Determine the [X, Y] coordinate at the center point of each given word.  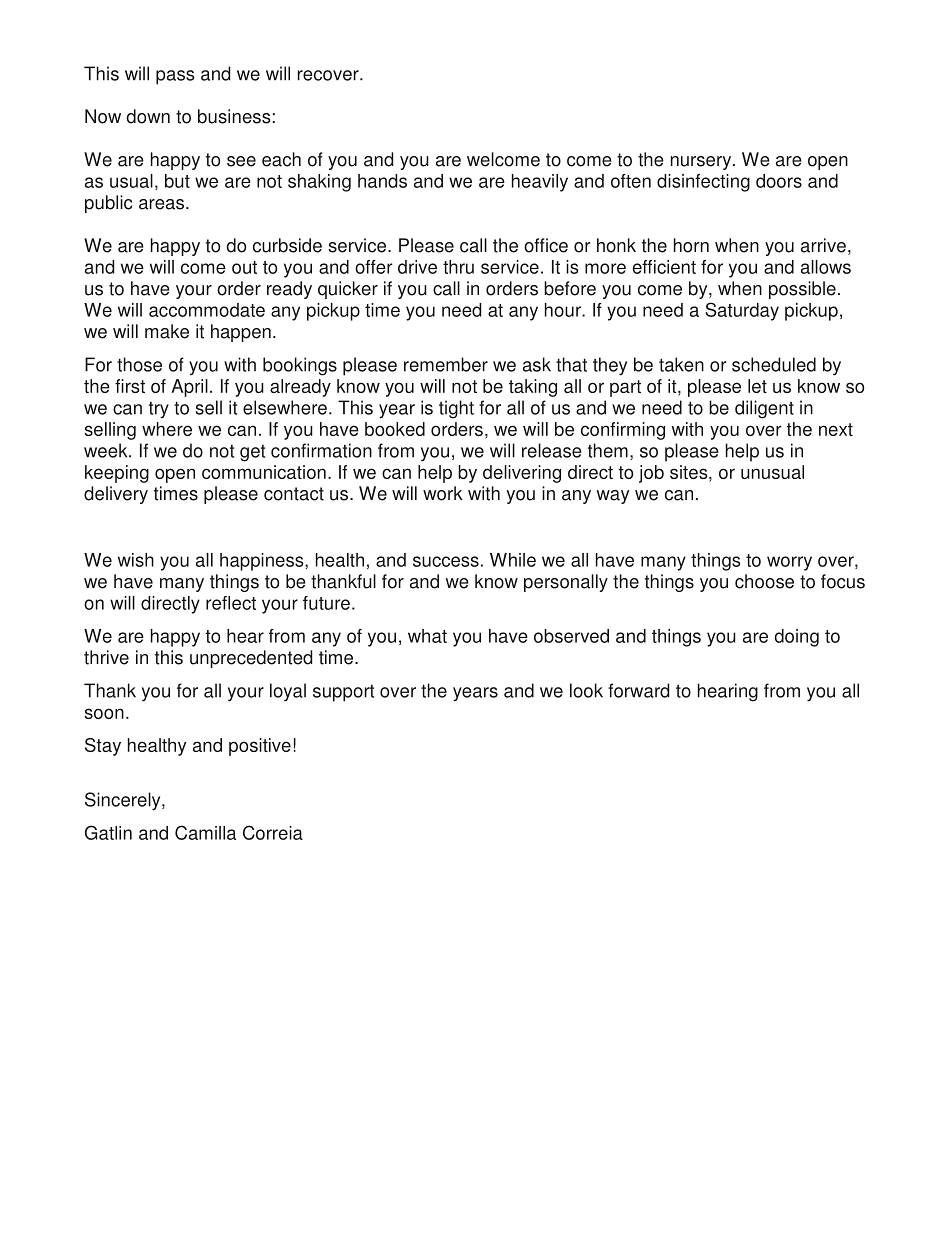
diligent [764, 409]
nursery [702, 163]
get [252, 453]
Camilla [205, 832]
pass [175, 77]
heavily [540, 183]
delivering [522, 474]
